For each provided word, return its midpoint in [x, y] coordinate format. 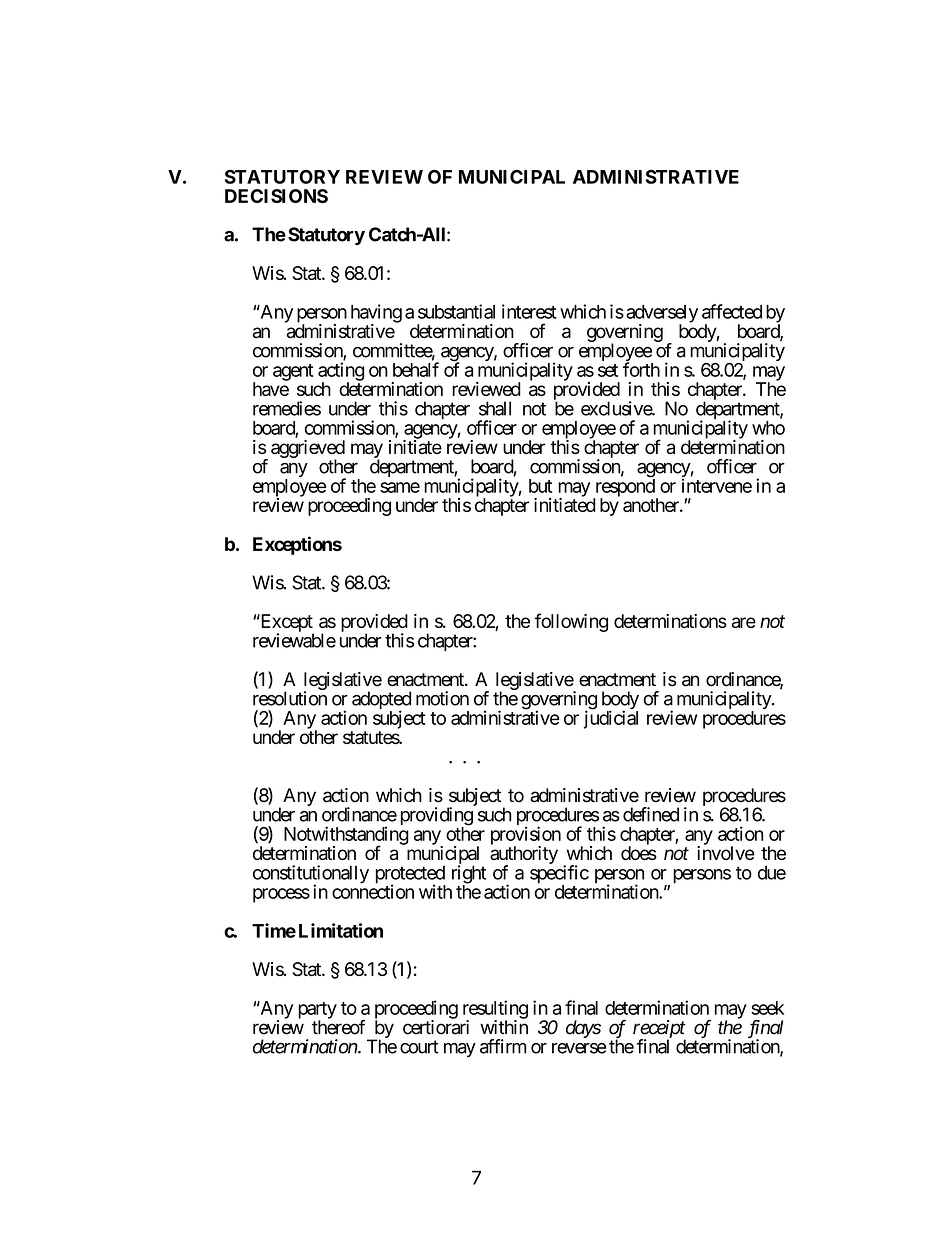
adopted [381, 701]
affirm [503, 1046]
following [571, 622]
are [744, 622]
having [376, 314]
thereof [338, 1027]
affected [732, 311]
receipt [659, 1030]
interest [529, 311]
